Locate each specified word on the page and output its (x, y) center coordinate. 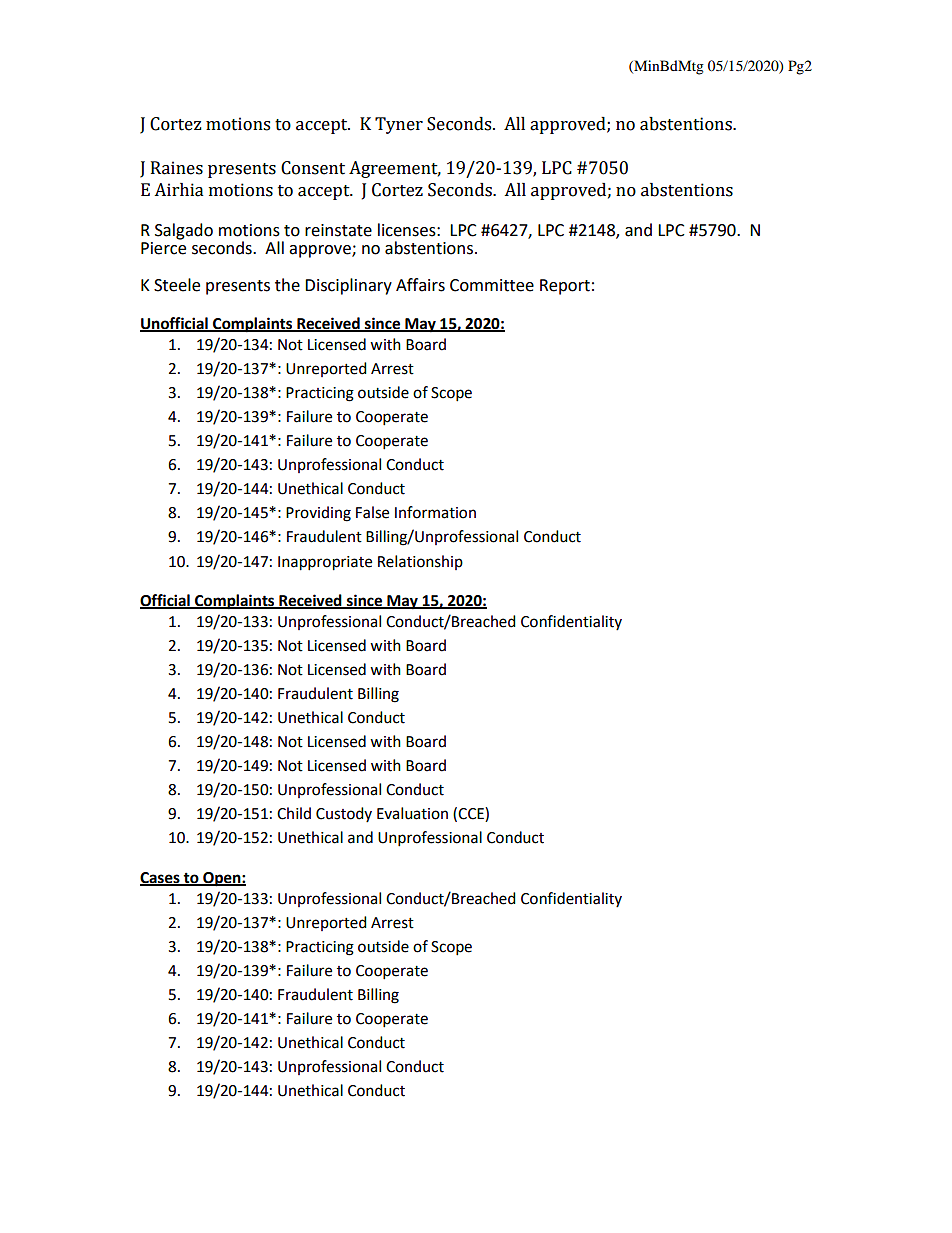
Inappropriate (325, 563)
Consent (313, 168)
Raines (177, 168)
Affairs (420, 285)
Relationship (420, 562)
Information (435, 512)
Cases (161, 878)
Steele (177, 285)
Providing (318, 514)
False (372, 512)
